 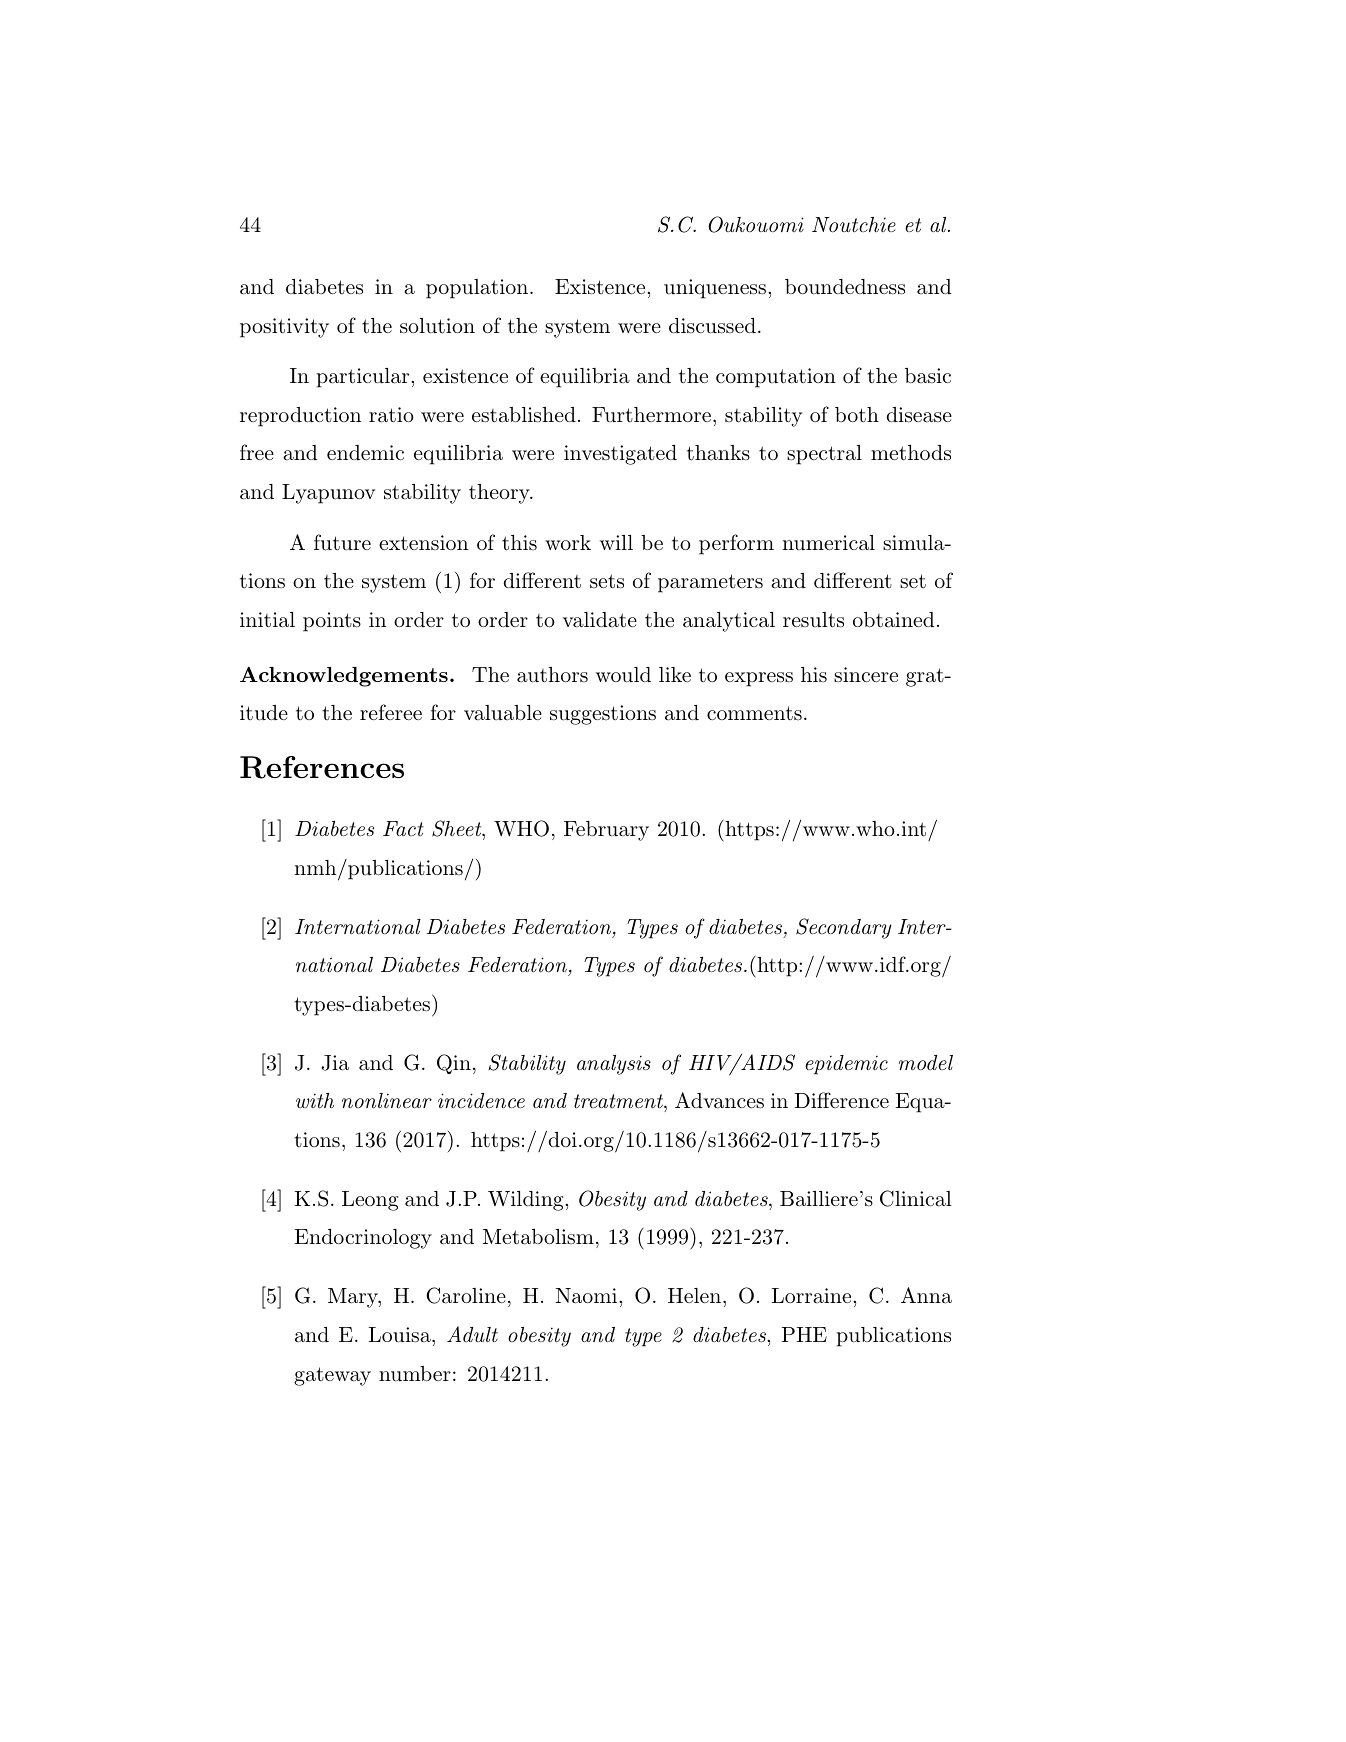 What do you see at coordinates (845, 287) in the screenshot?
I see `boundedness` at bounding box center [845, 287].
